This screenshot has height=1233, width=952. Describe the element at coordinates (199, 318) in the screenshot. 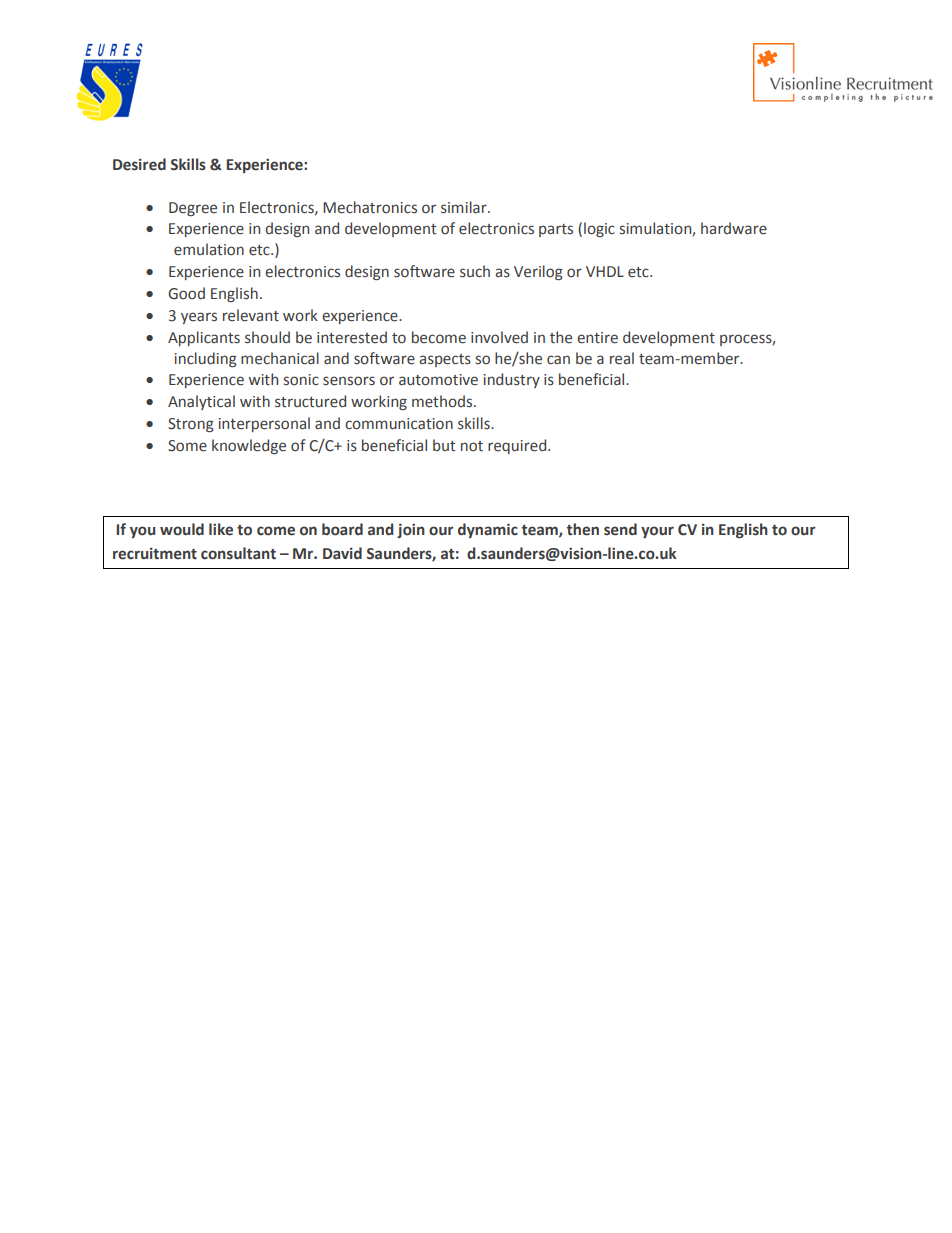

I see `years` at that location.
